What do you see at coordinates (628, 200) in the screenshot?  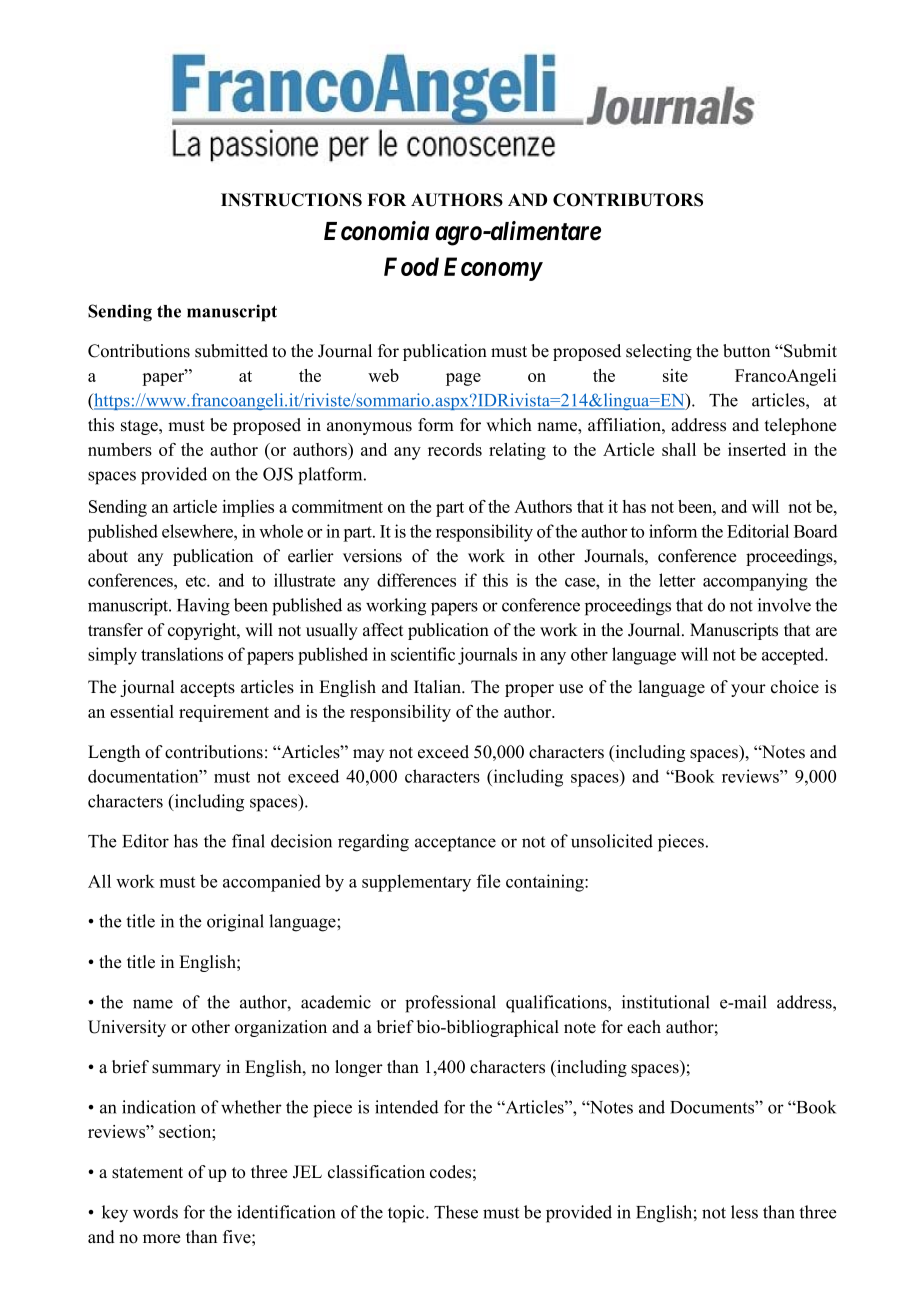 I see `CONTRIBUTORS` at bounding box center [628, 200].
